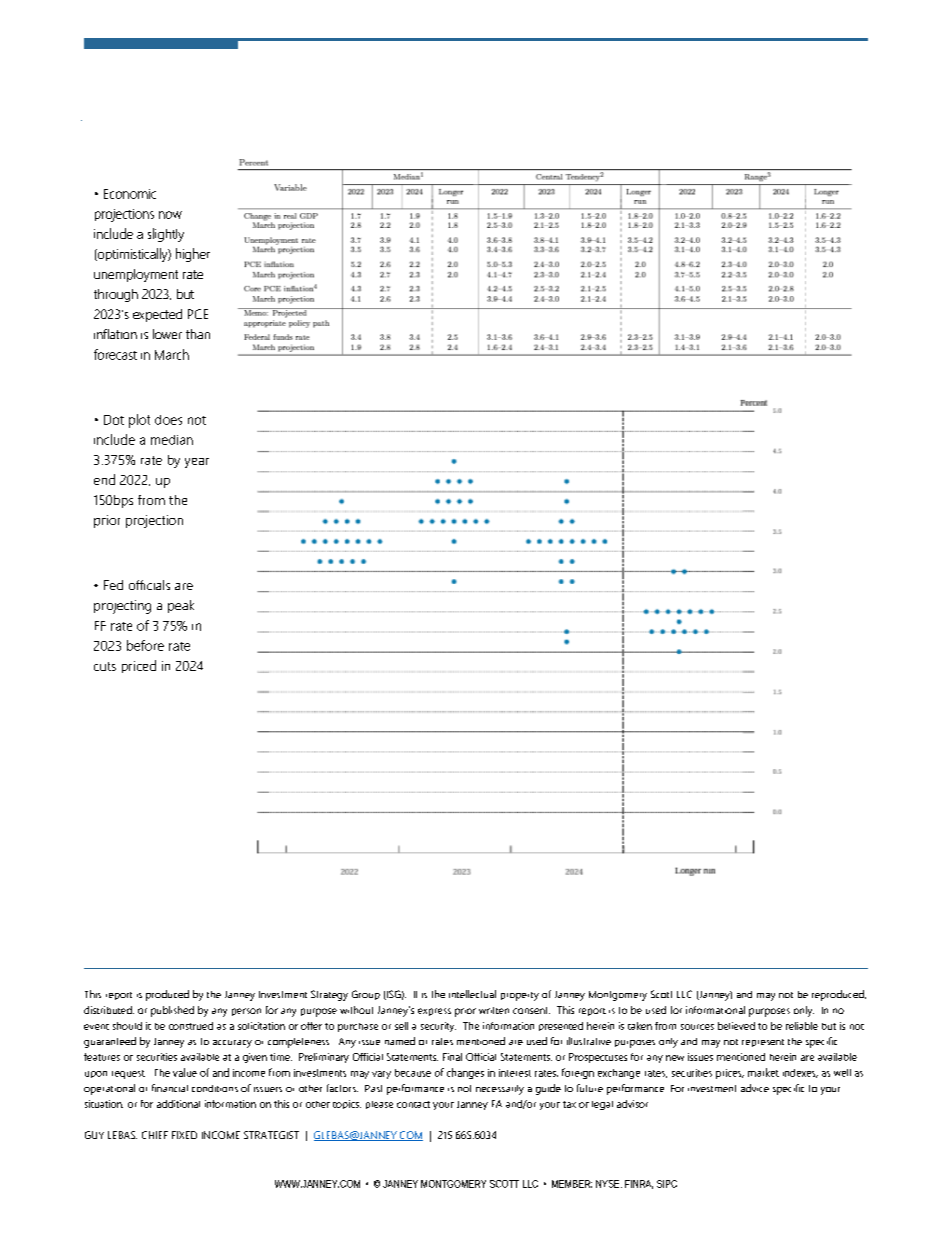  What do you see at coordinates (198, 314) in the document?
I see `PCE` at bounding box center [198, 314].
